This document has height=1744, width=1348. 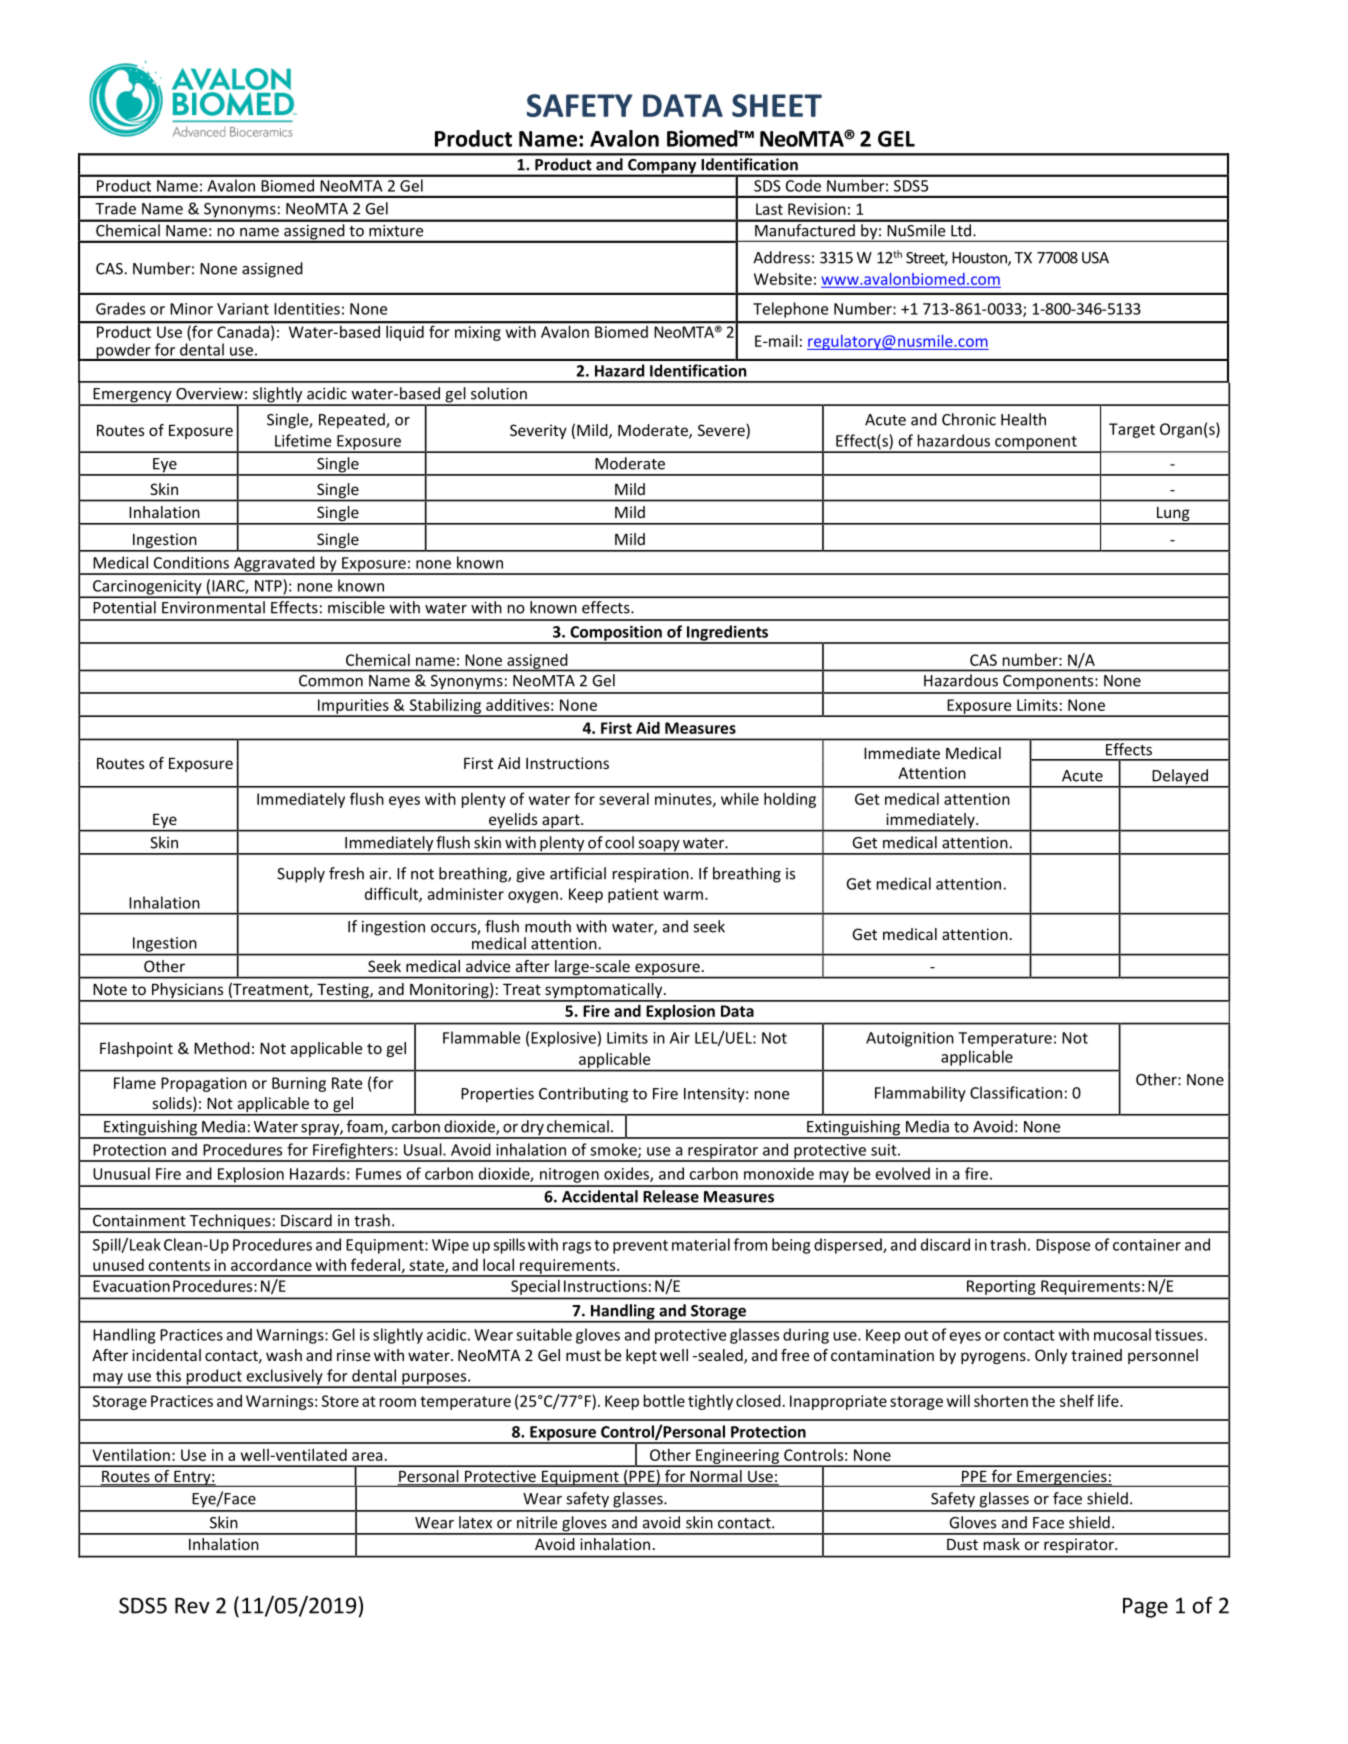 I want to click on Ventilation, so click(x=131, y=1455).
